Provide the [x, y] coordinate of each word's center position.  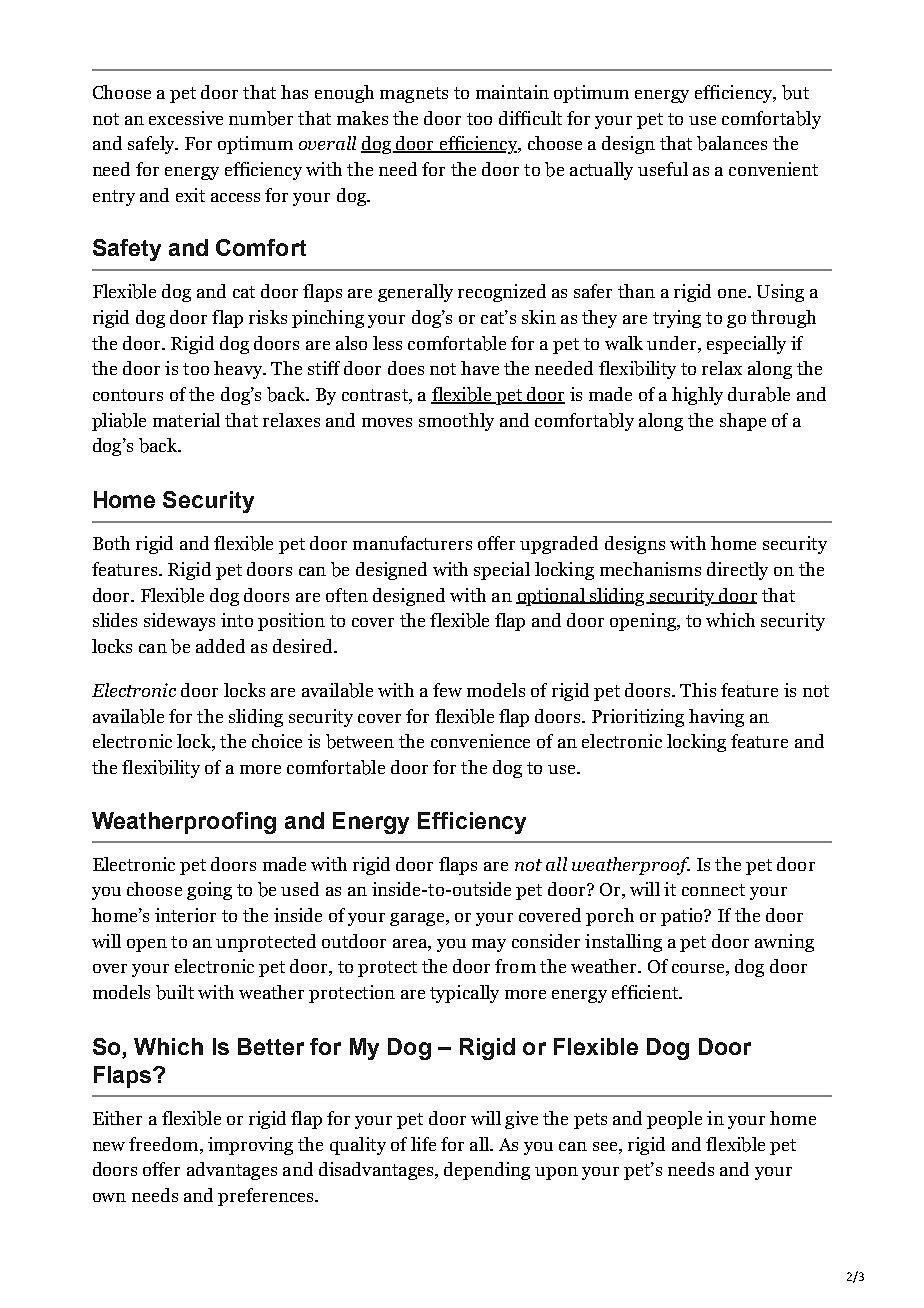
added [220, 646]
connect [713, 890]
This [698, 690]
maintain [512, 92]
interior [185, 915]
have [480, 368]
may [489, 945]
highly [697, 396]
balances [732, 143]
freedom [165, 1144]
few [447, 690]
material [186, 420]
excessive [186, 118]
